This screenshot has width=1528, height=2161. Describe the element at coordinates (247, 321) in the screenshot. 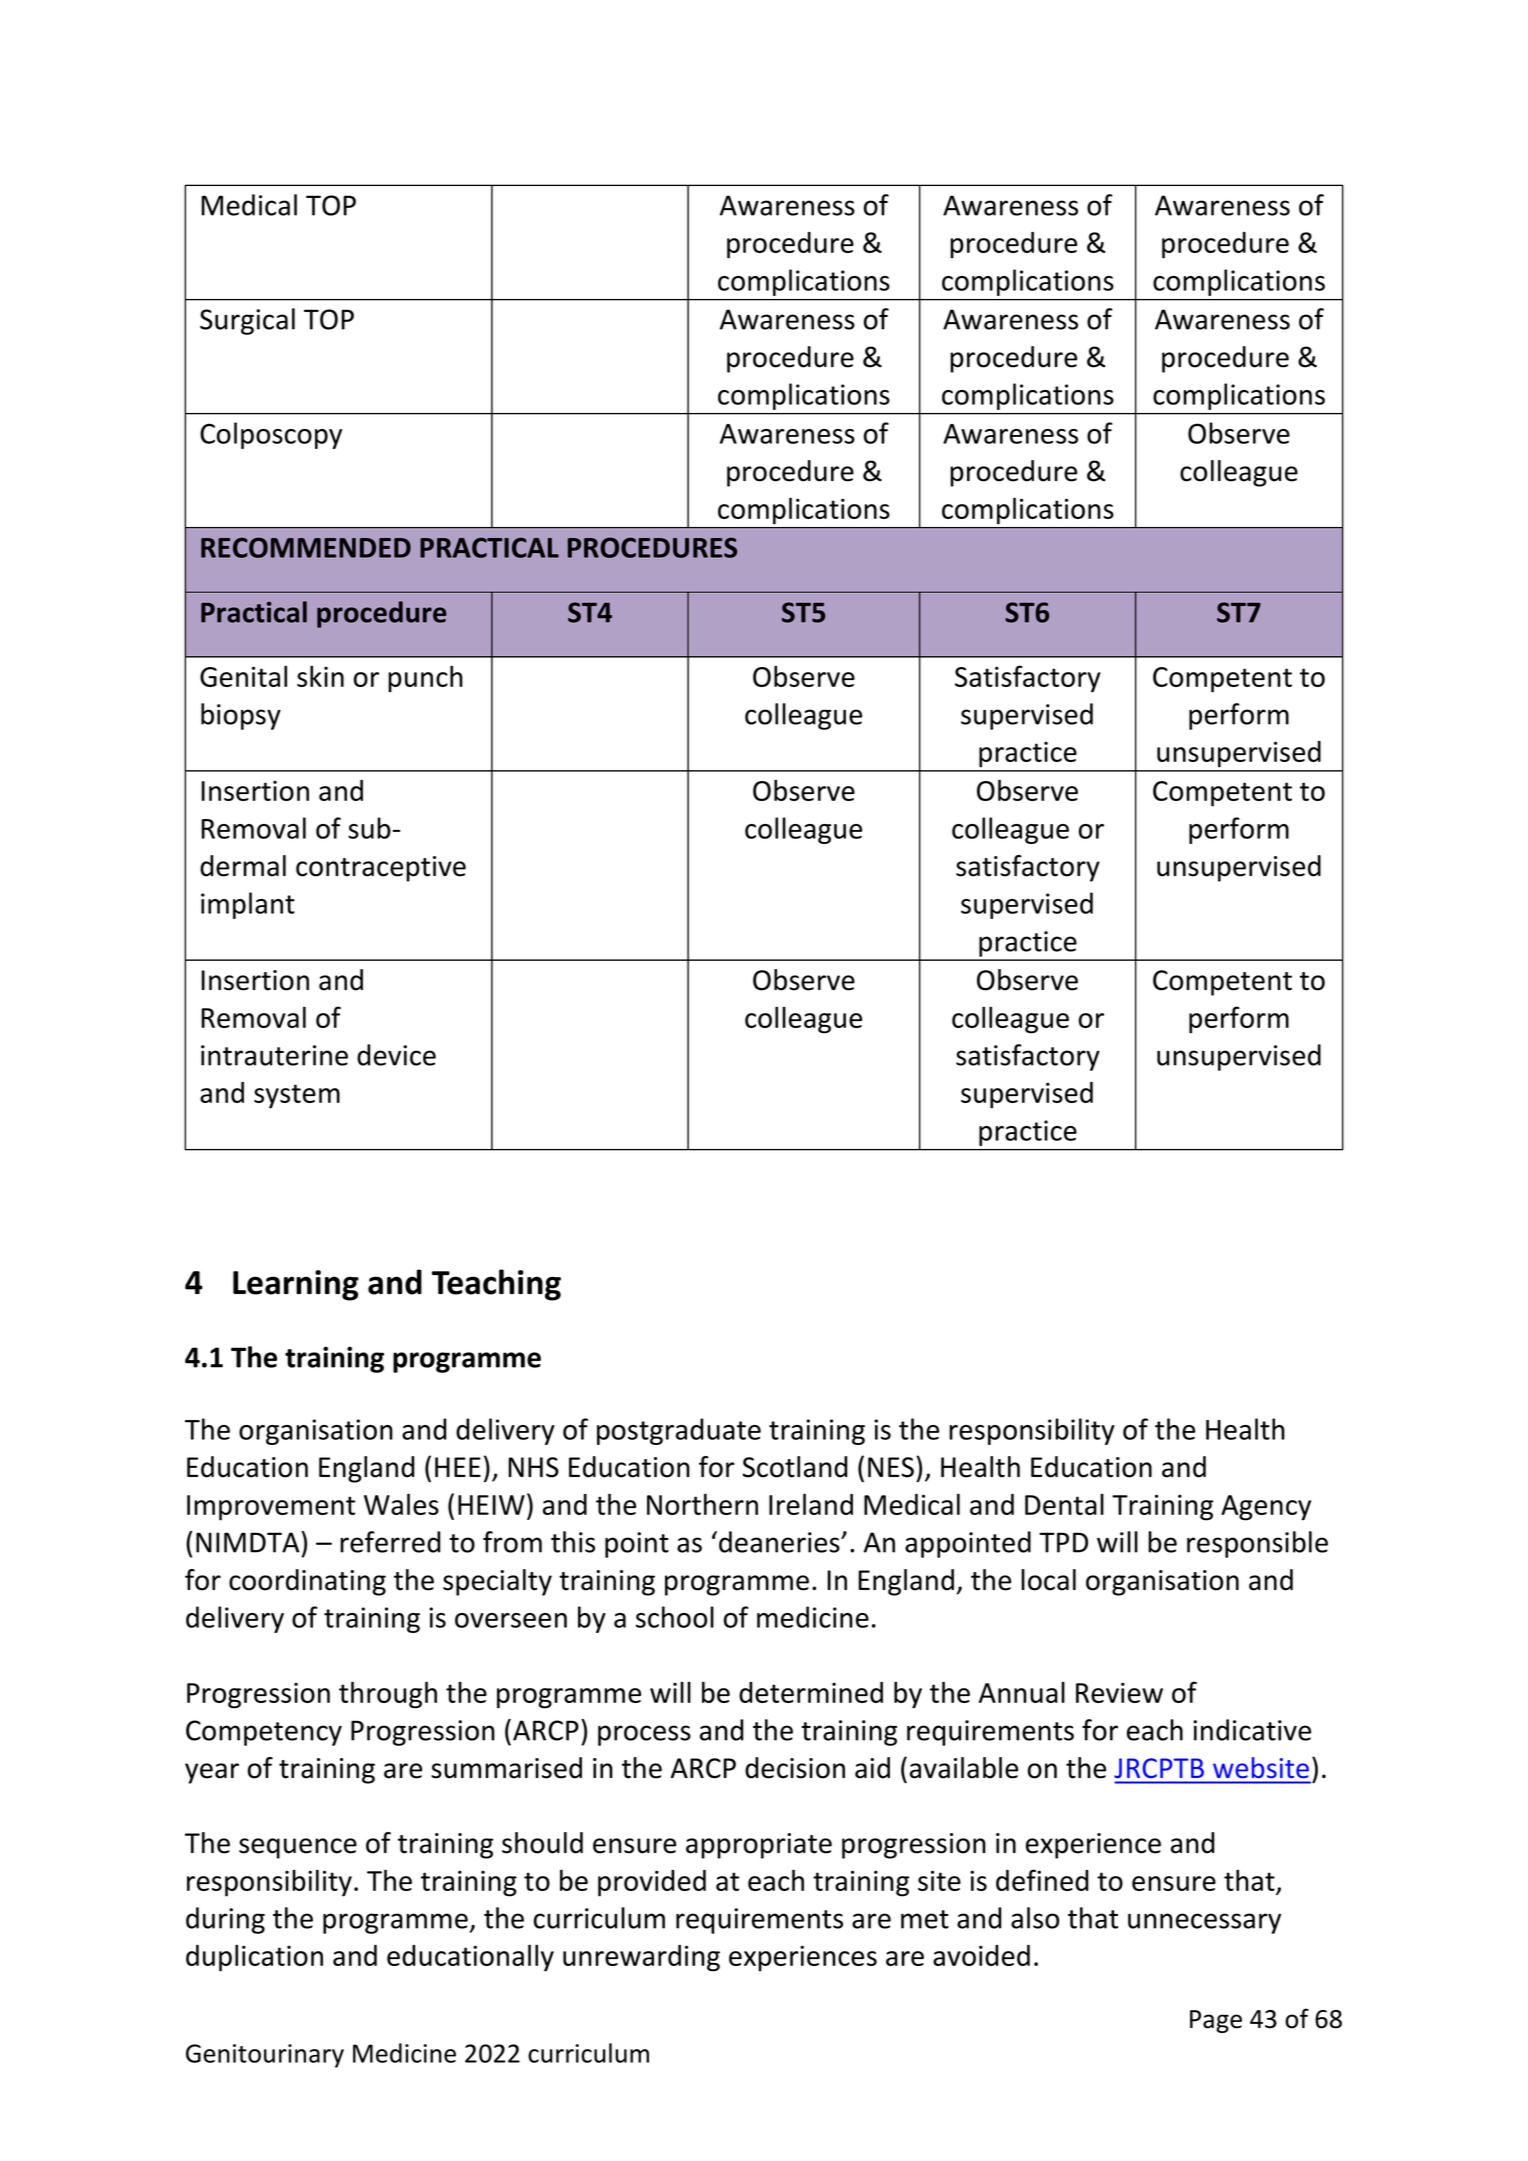

I see `Surgical` at that location.
